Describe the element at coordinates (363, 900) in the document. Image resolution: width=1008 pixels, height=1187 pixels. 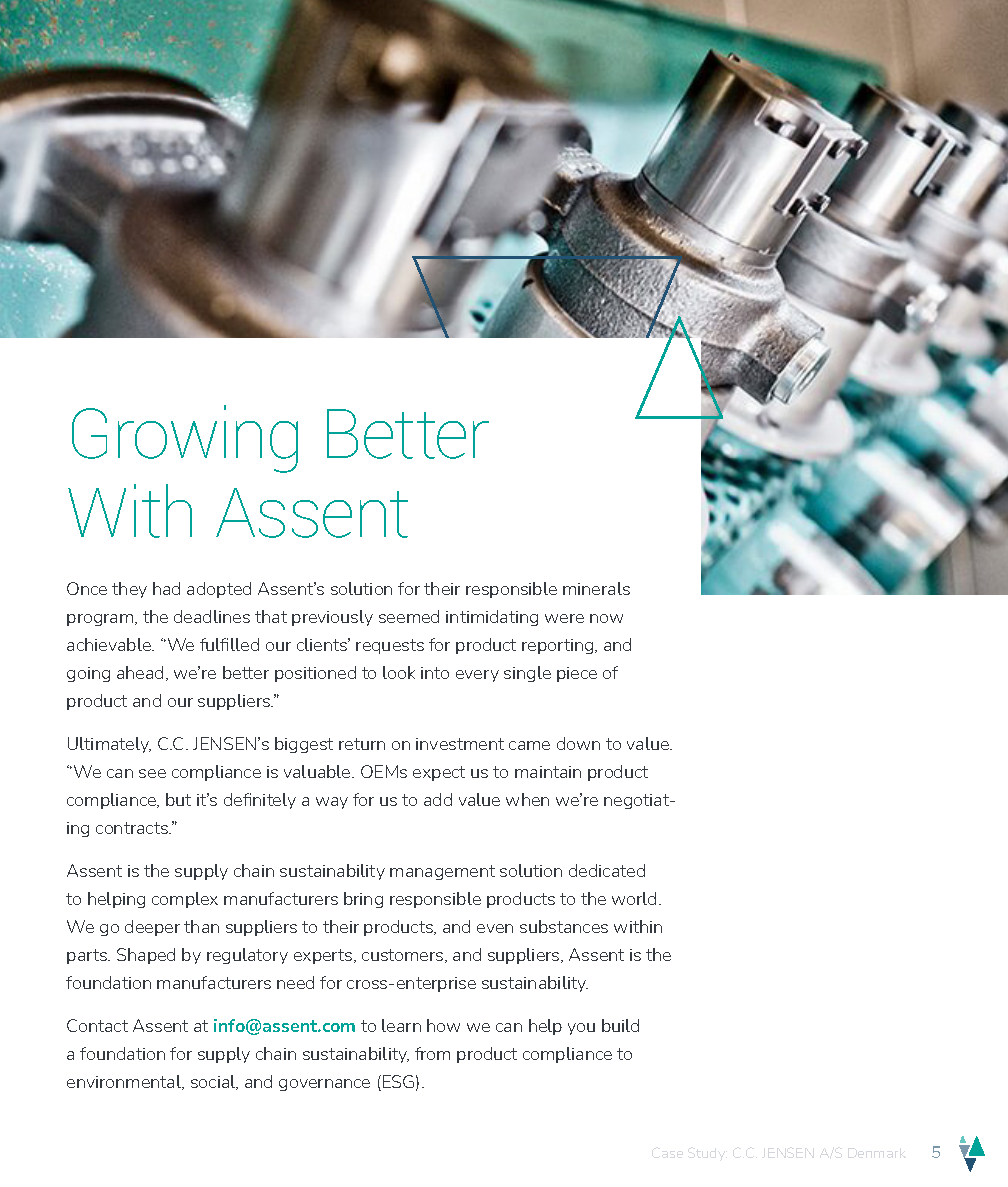
I see `bring` at that location.
